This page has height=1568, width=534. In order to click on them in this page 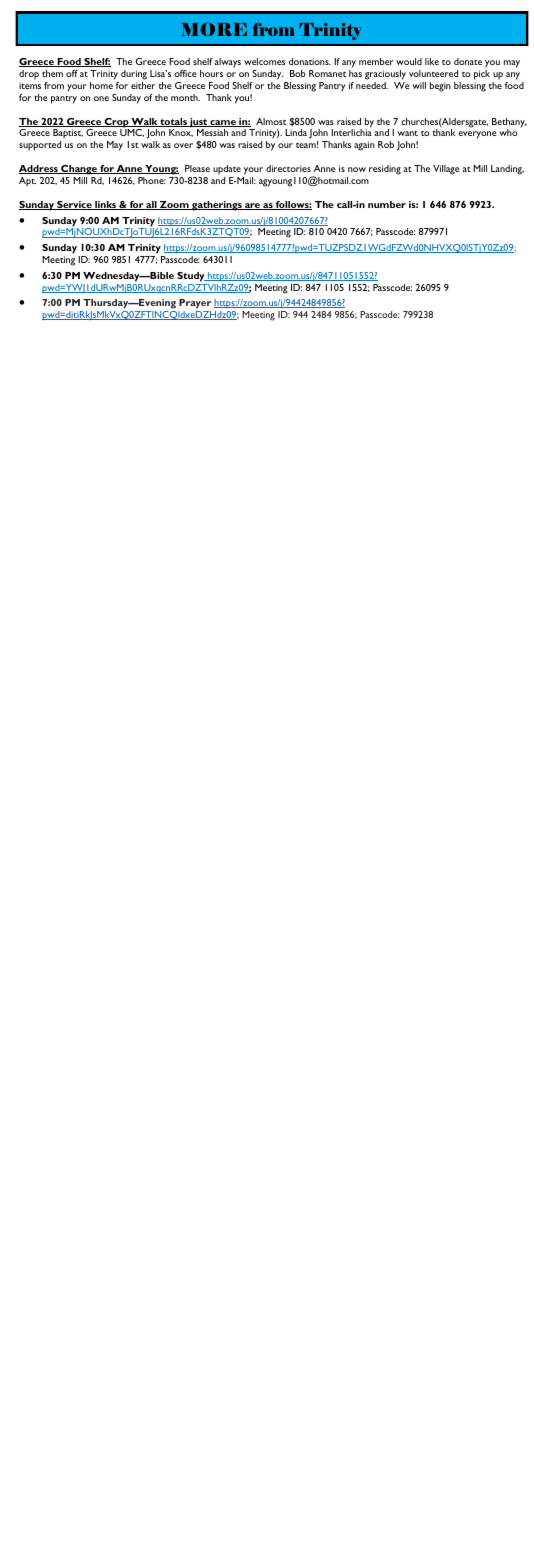, I will do `click(52, 73)`.
